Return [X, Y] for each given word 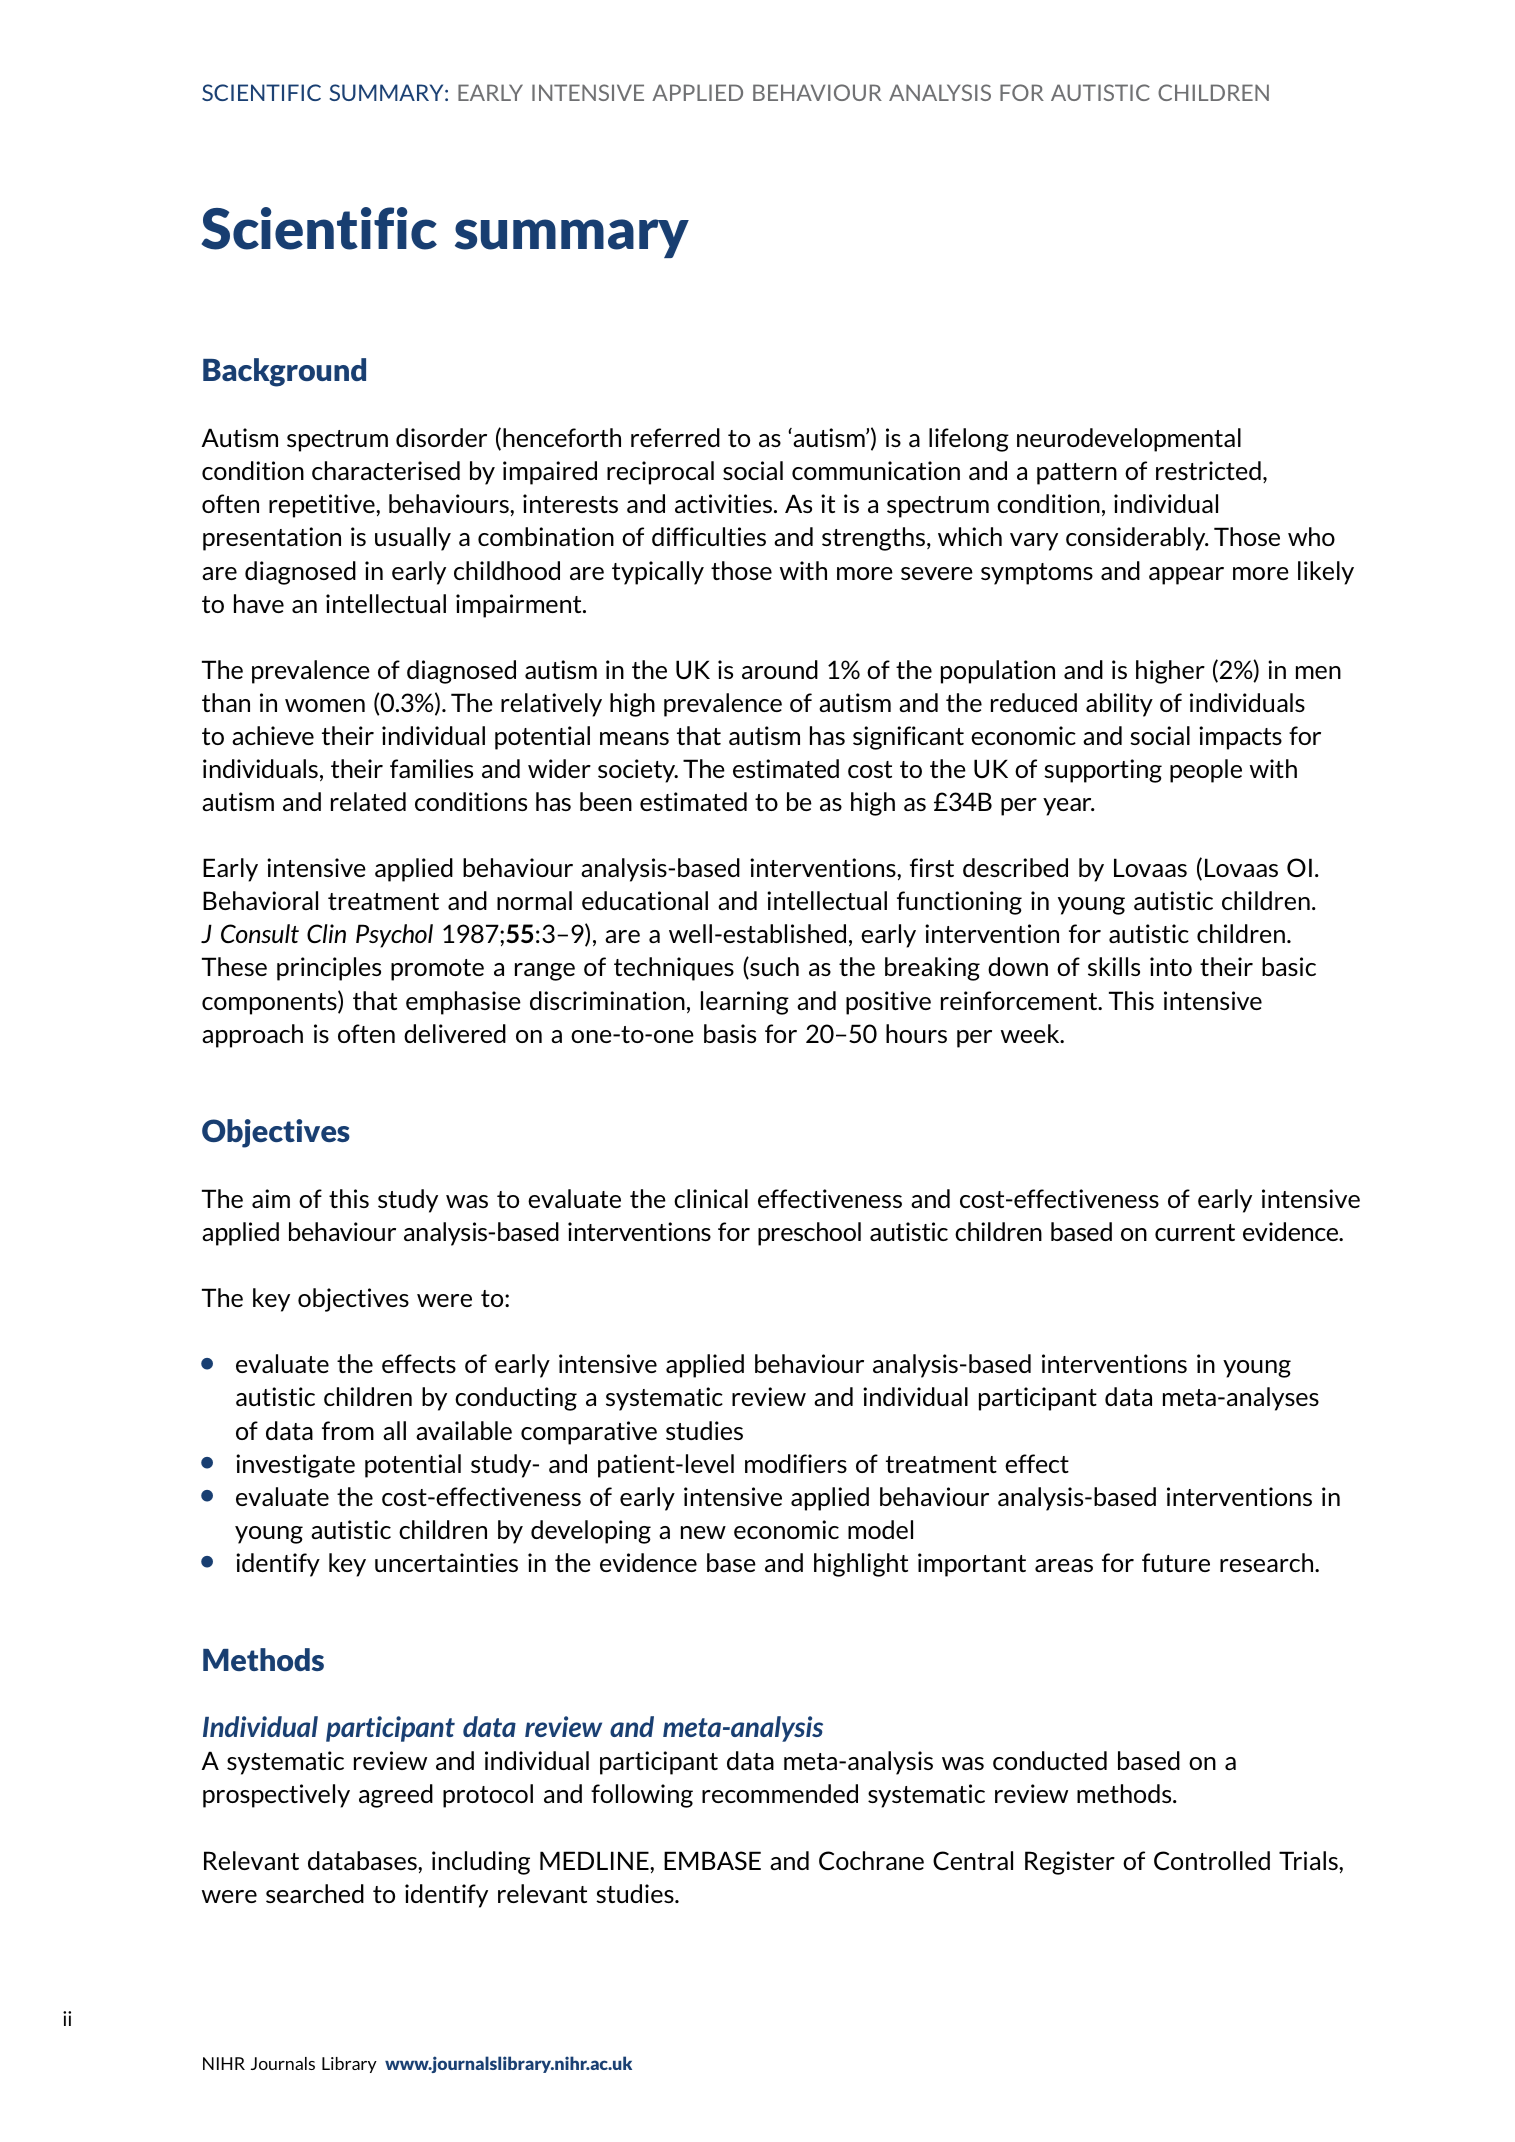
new [703, 1532]
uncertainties [446, 1562]
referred [675, 437]
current [1195, 1232]
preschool [809, 1234]
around [780, 669]
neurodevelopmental [1129, 440]
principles [329, 969]
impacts [1240, 738]
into [1171, 966]
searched [315, 1893]
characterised [386, 470]
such [773, 968]
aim [271, 1198]
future [1176, 1562]
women [325, 705]
